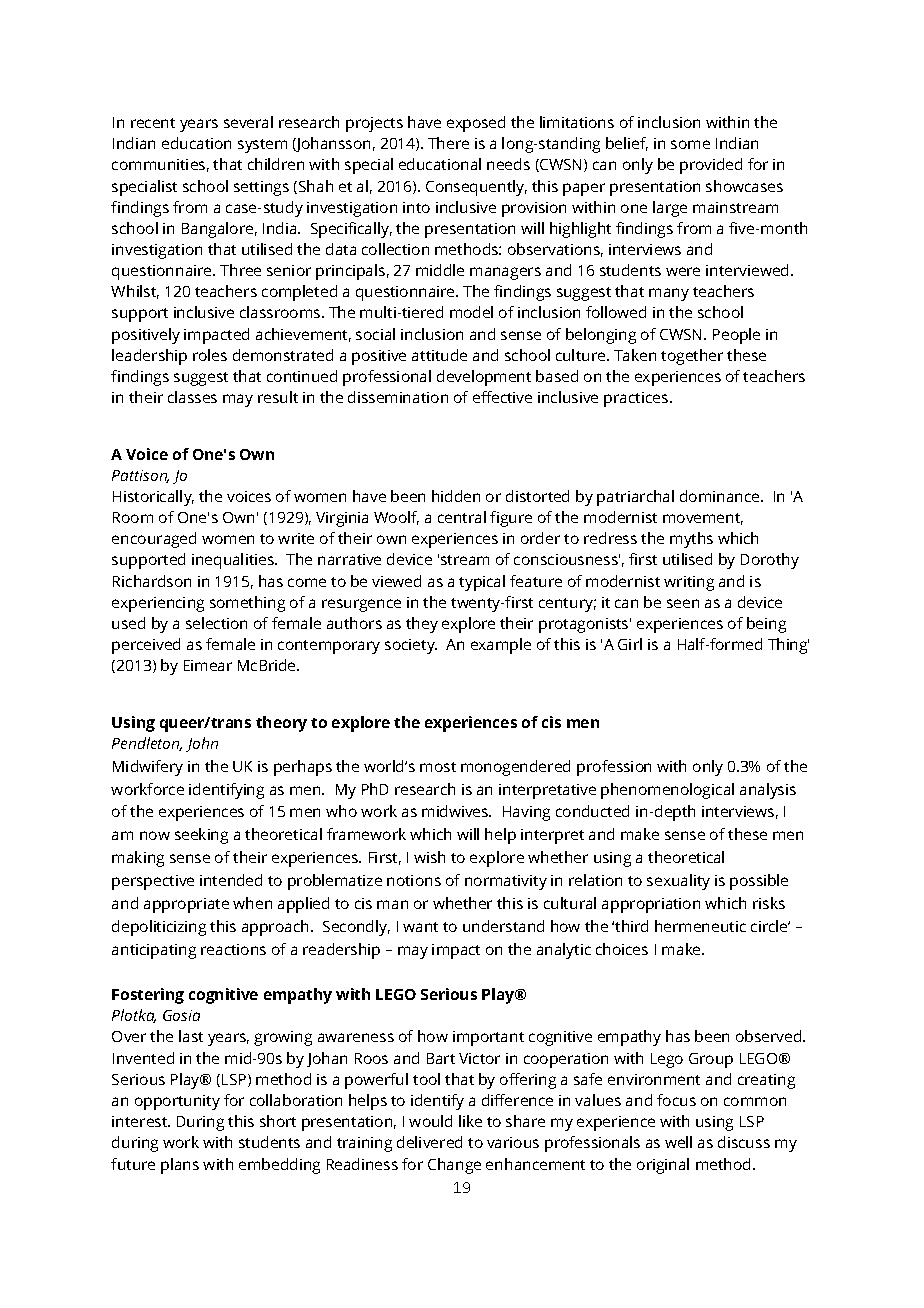 The image size is (924, 1308). I want to click on Historically, so click(153, 498).
